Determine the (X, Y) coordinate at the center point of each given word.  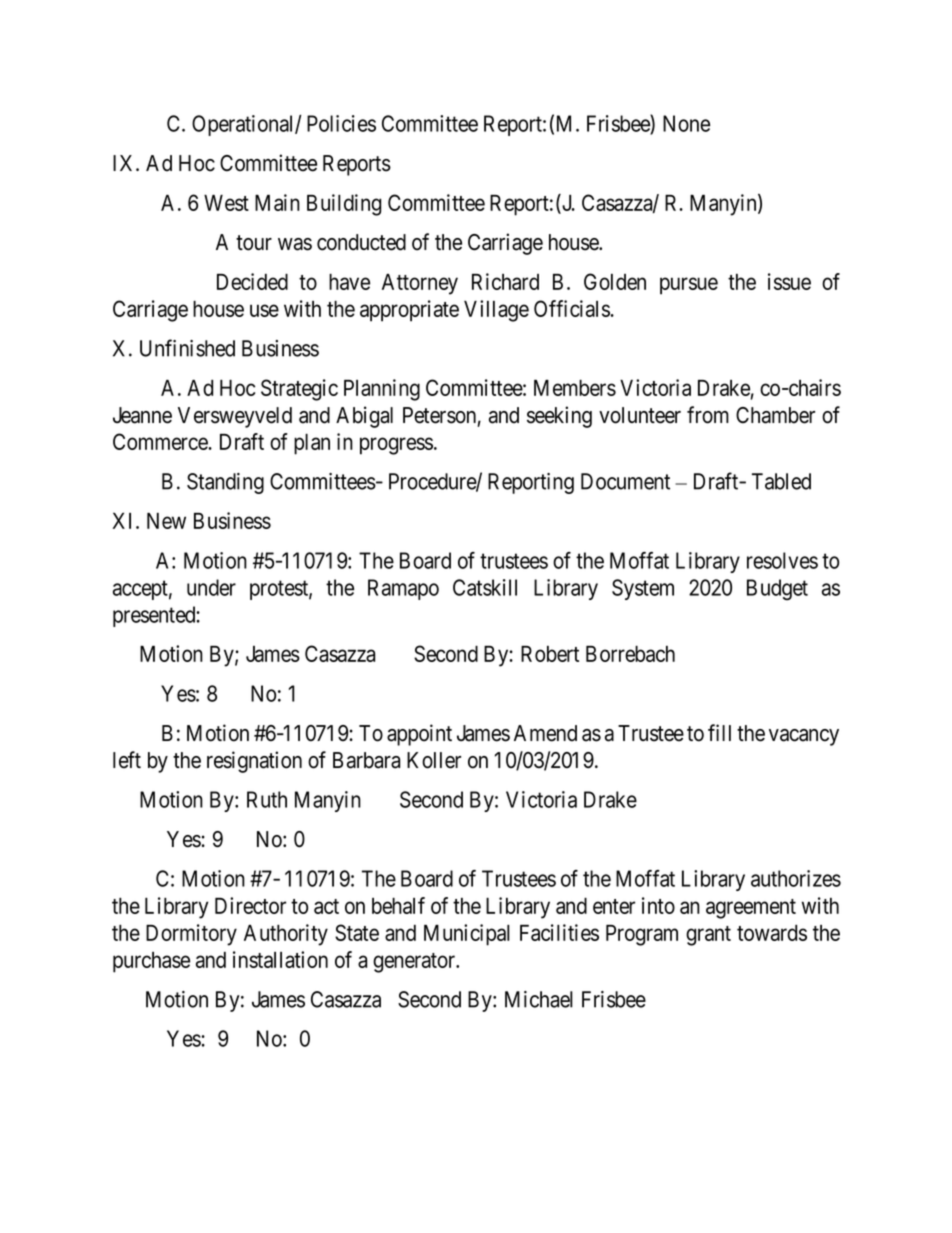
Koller (434, 760)
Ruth (267, 799)
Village (496, 311)
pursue (689, 286)
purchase (151, 962)
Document (625, 481)
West (226, 202)
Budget (777, 590)
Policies (341, 123)
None (686, 123)
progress (396, 446)
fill (719, 732)
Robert (550, 654)
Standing (225, 483)
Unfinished (187, 348)
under (211, 587)
